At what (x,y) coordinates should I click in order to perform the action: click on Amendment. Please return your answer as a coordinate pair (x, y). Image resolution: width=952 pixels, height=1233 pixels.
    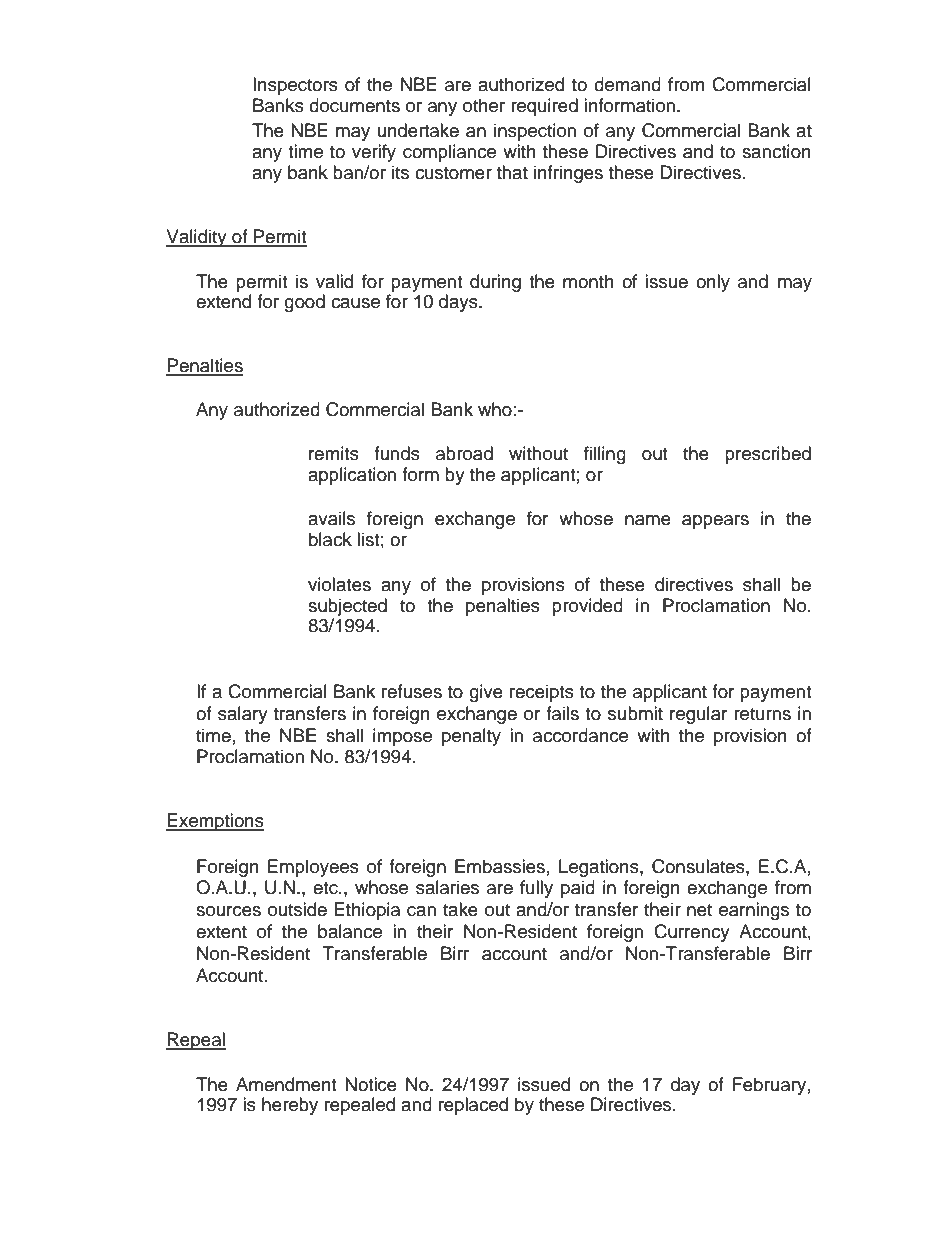
    Looking at the image, I should click on (286, 1084).
